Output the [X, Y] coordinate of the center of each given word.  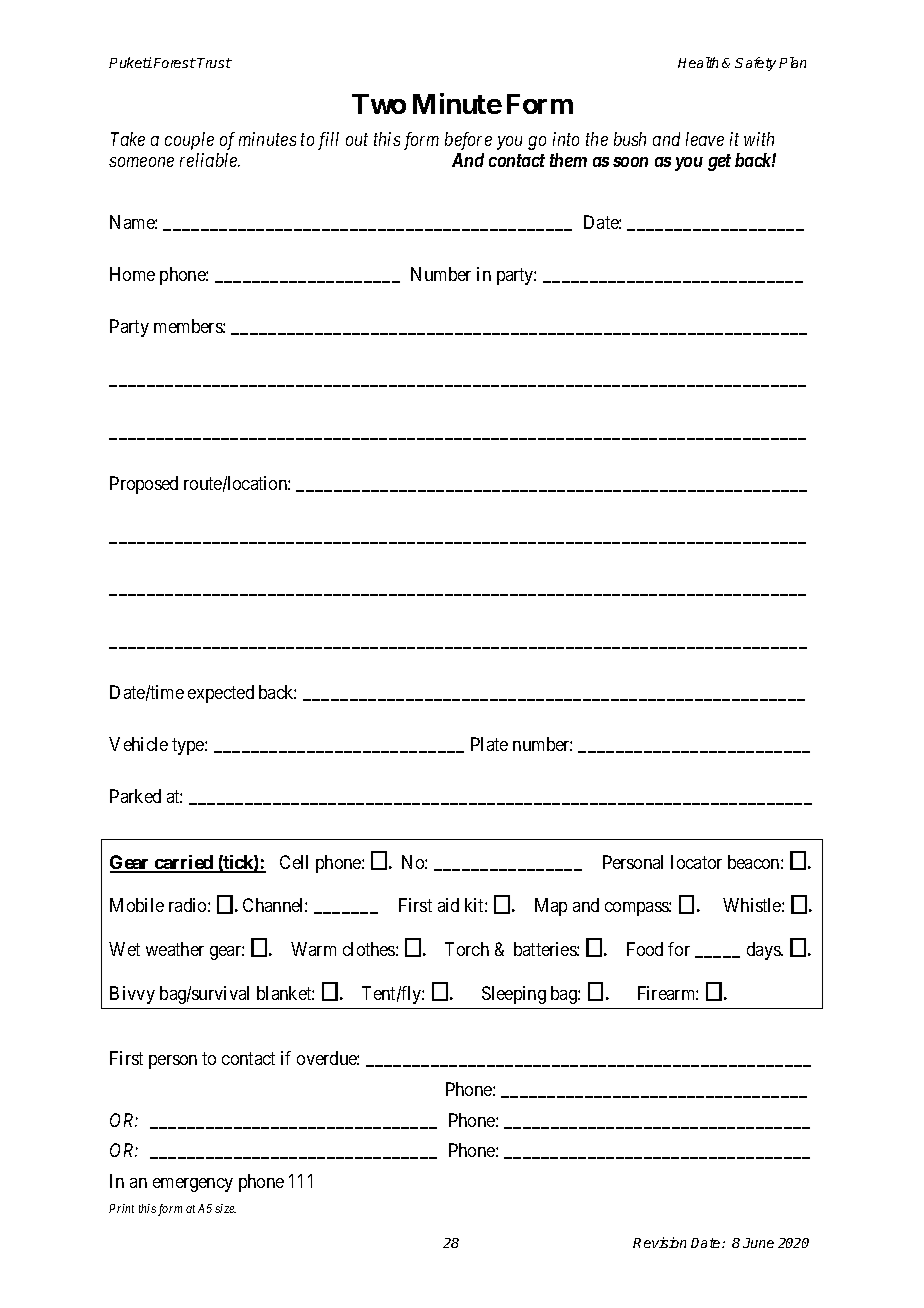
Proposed [144, 485]
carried [184, 863]
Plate [489, 744]
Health [698, 62]
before [468, 141]
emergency [193, 1185]
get [719, 162]
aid [448, 905]
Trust [214, 63]
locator [696, 862]
